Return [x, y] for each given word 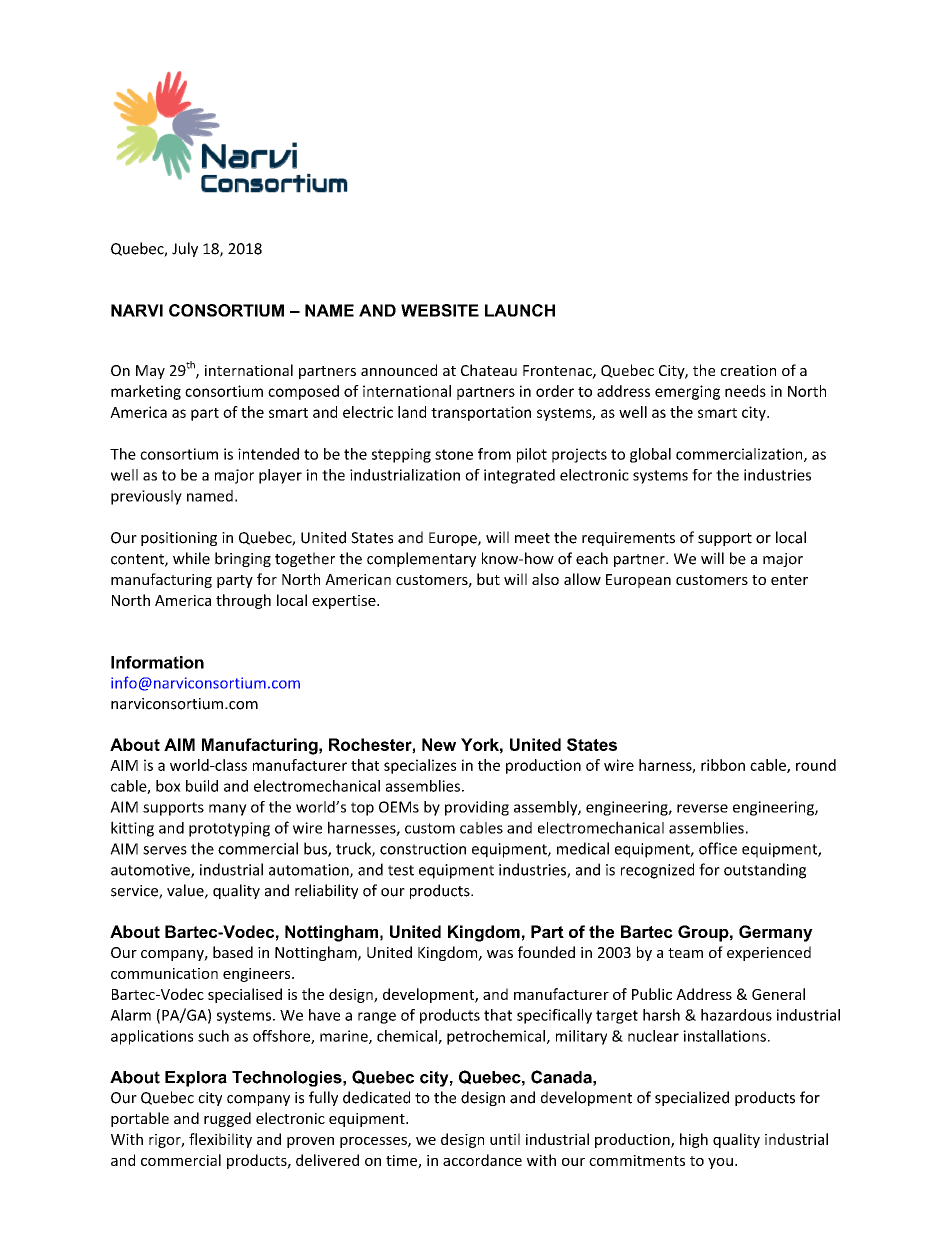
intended [268, 454]
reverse [702, 808]
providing [477, 808]
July [185, 249]
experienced [769, 953]
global [650, 455]
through [243, 601]
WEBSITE [440, 310]
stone [454, 454]
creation [748, 370]
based [233, 952]
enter [789, 580]
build [202, 786]
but [488, 579]
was [500, 954]
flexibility [220, 1140]
